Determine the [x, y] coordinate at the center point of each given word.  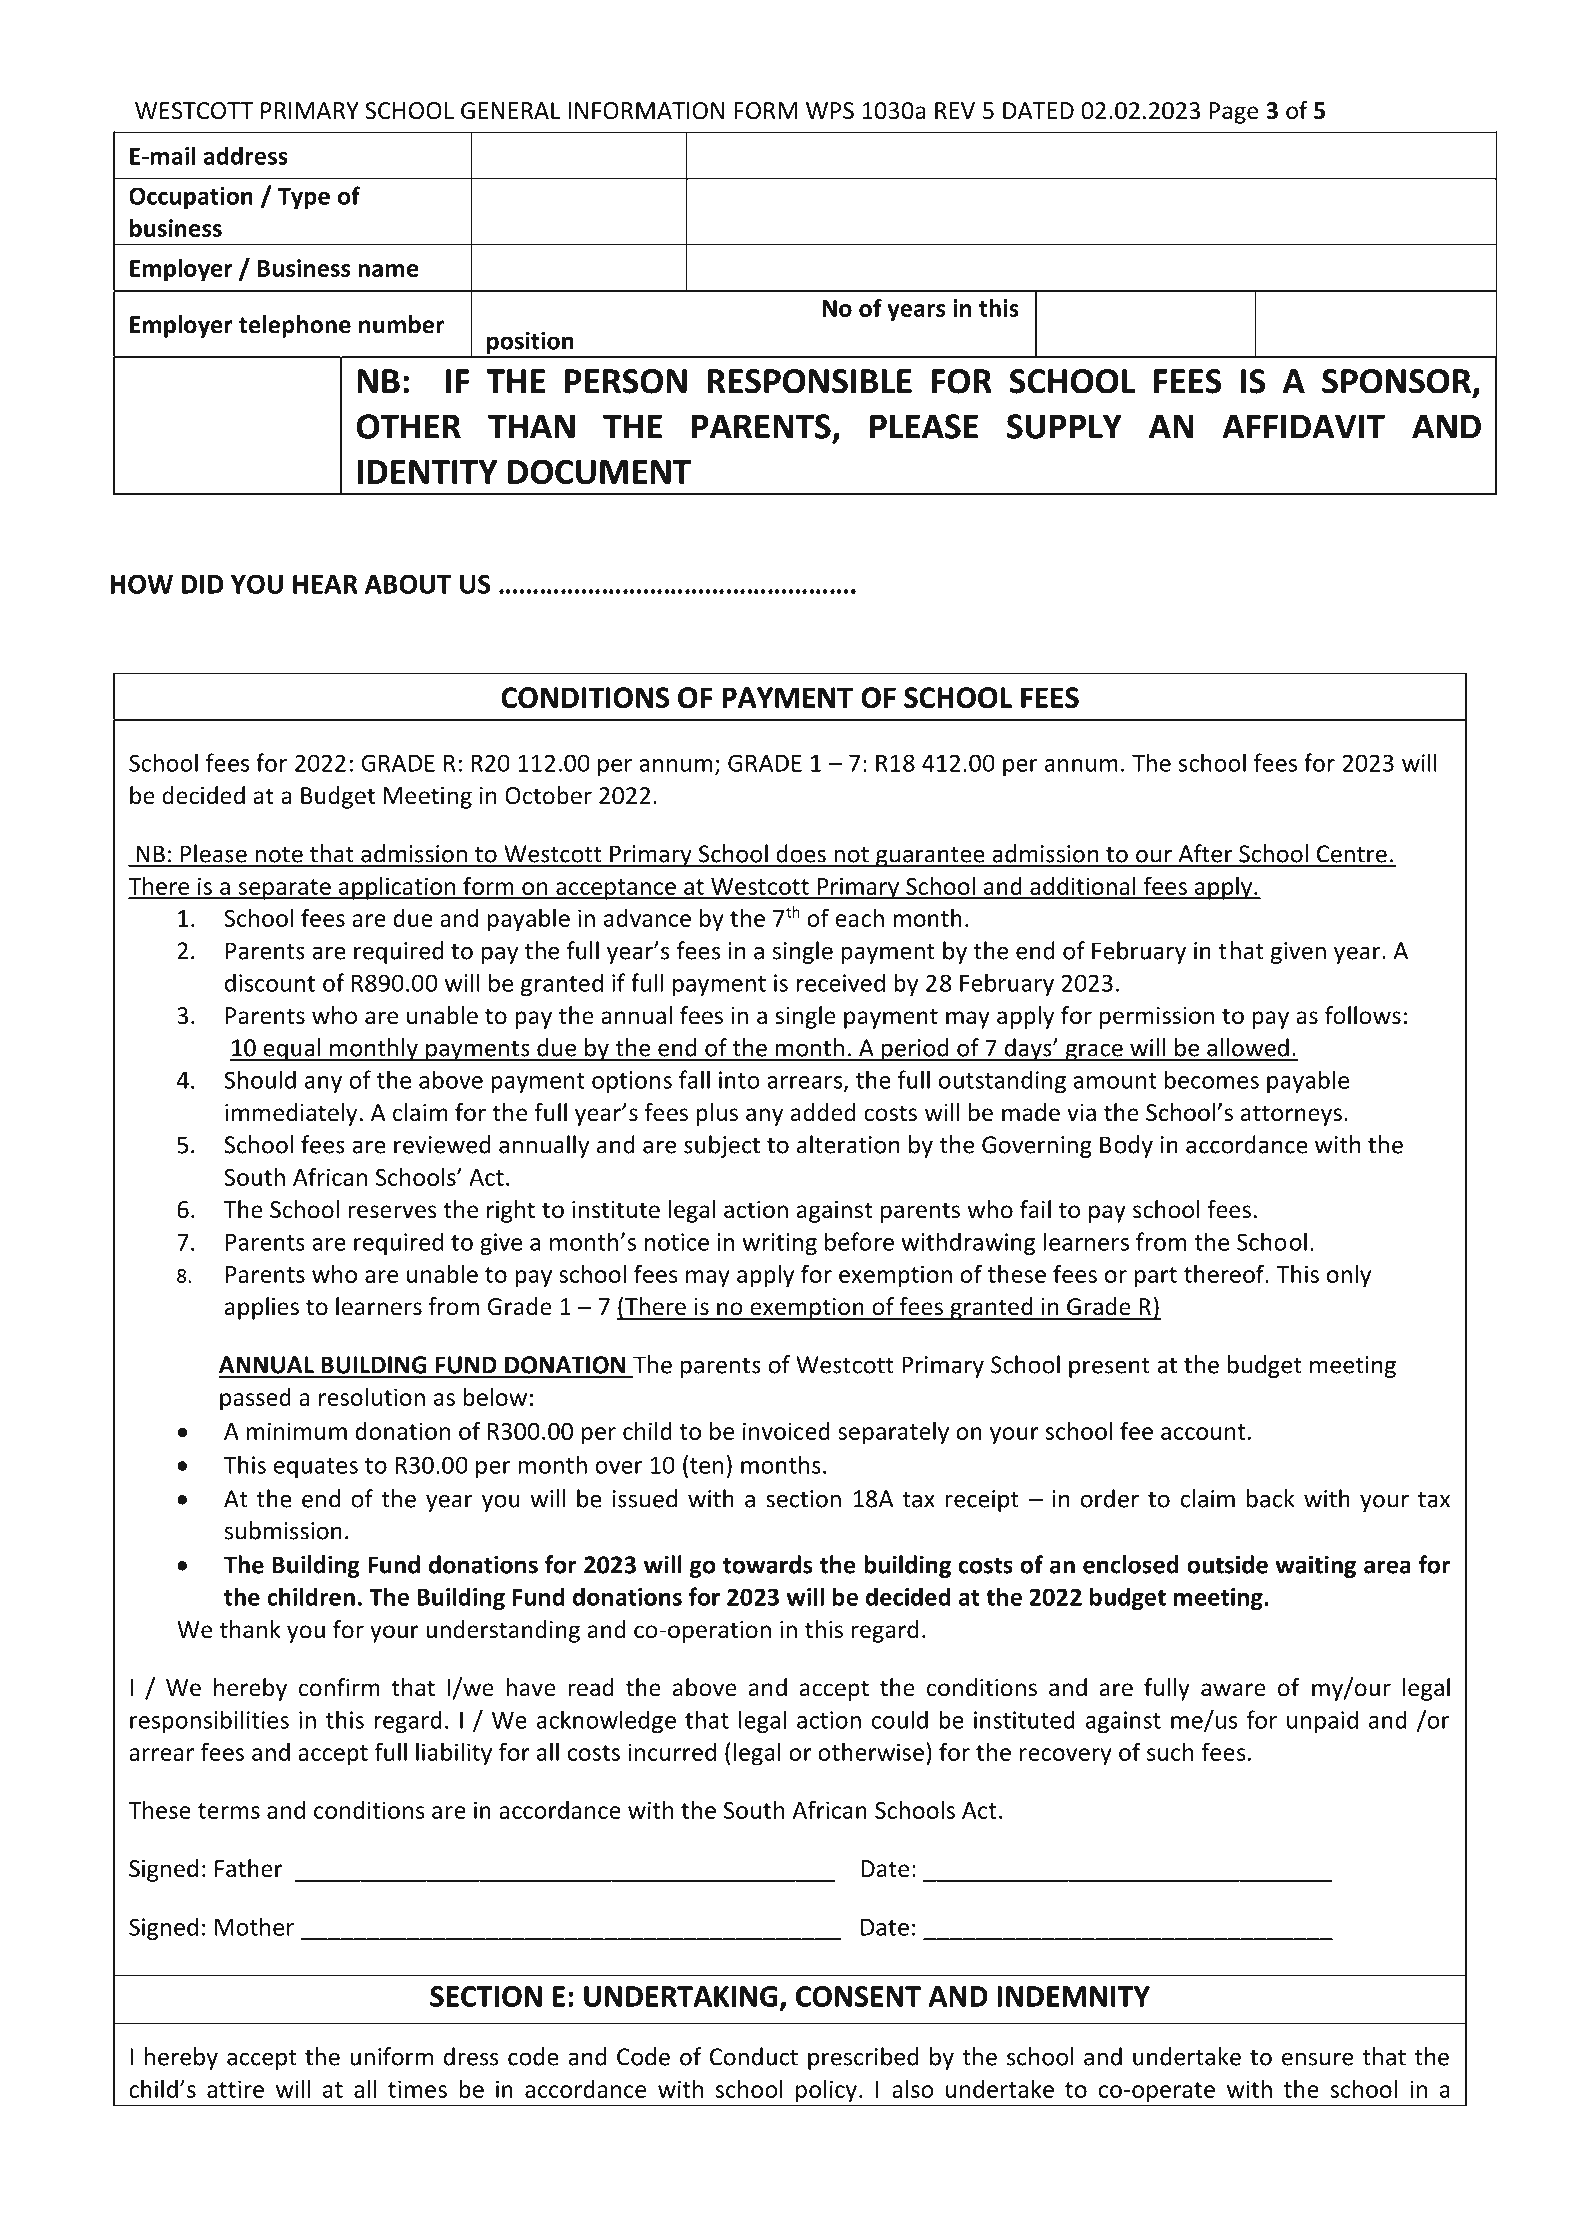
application [397, 888]
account [1203, 1432]
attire [235, 2089]
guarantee [930, 857]
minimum [297, 1431]
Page [1233, 113]
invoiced [786, 1431]
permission [1157, 1018]
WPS [830, 111]
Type [304, 198]
